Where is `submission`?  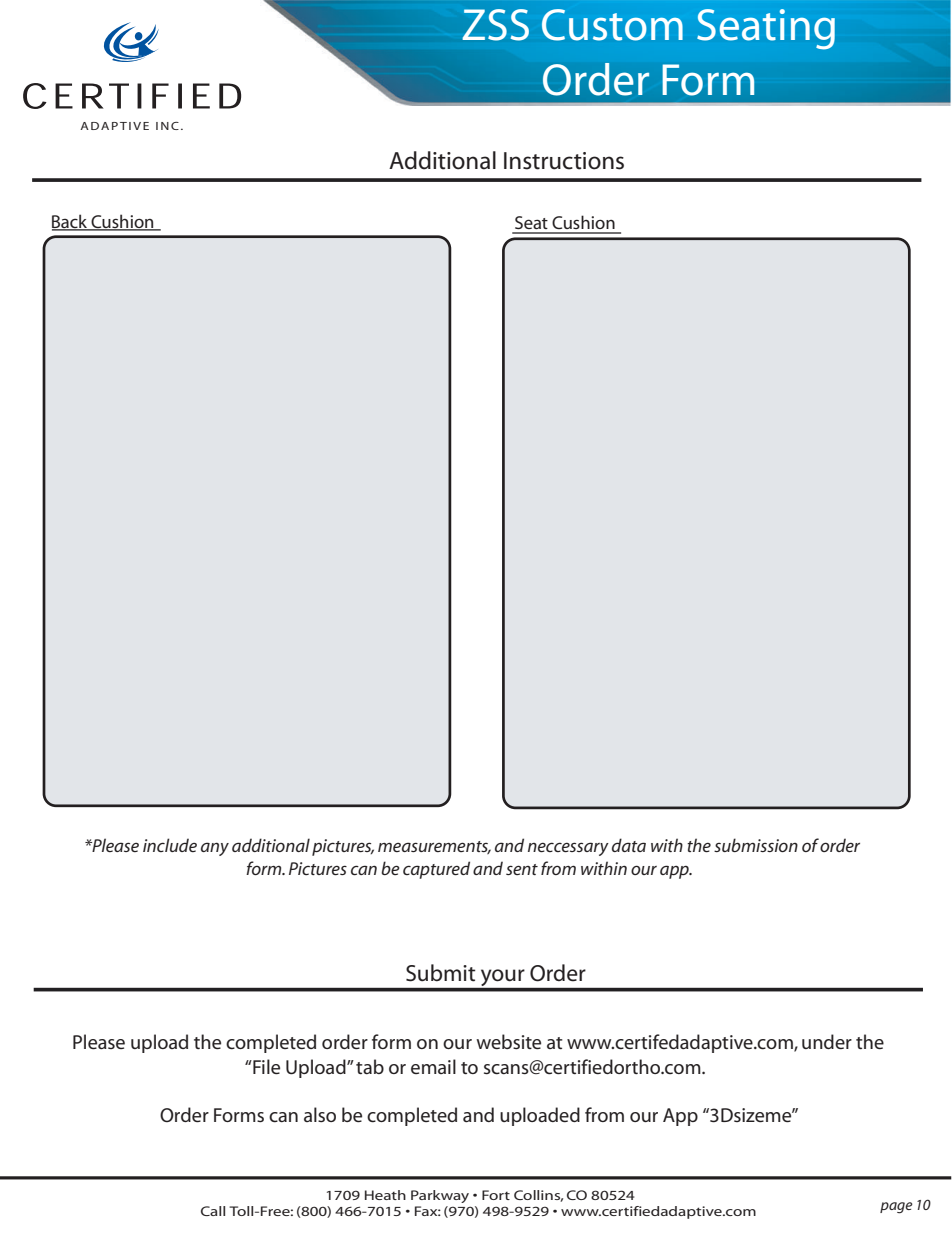
submission is located at coordinates (756, 845).
